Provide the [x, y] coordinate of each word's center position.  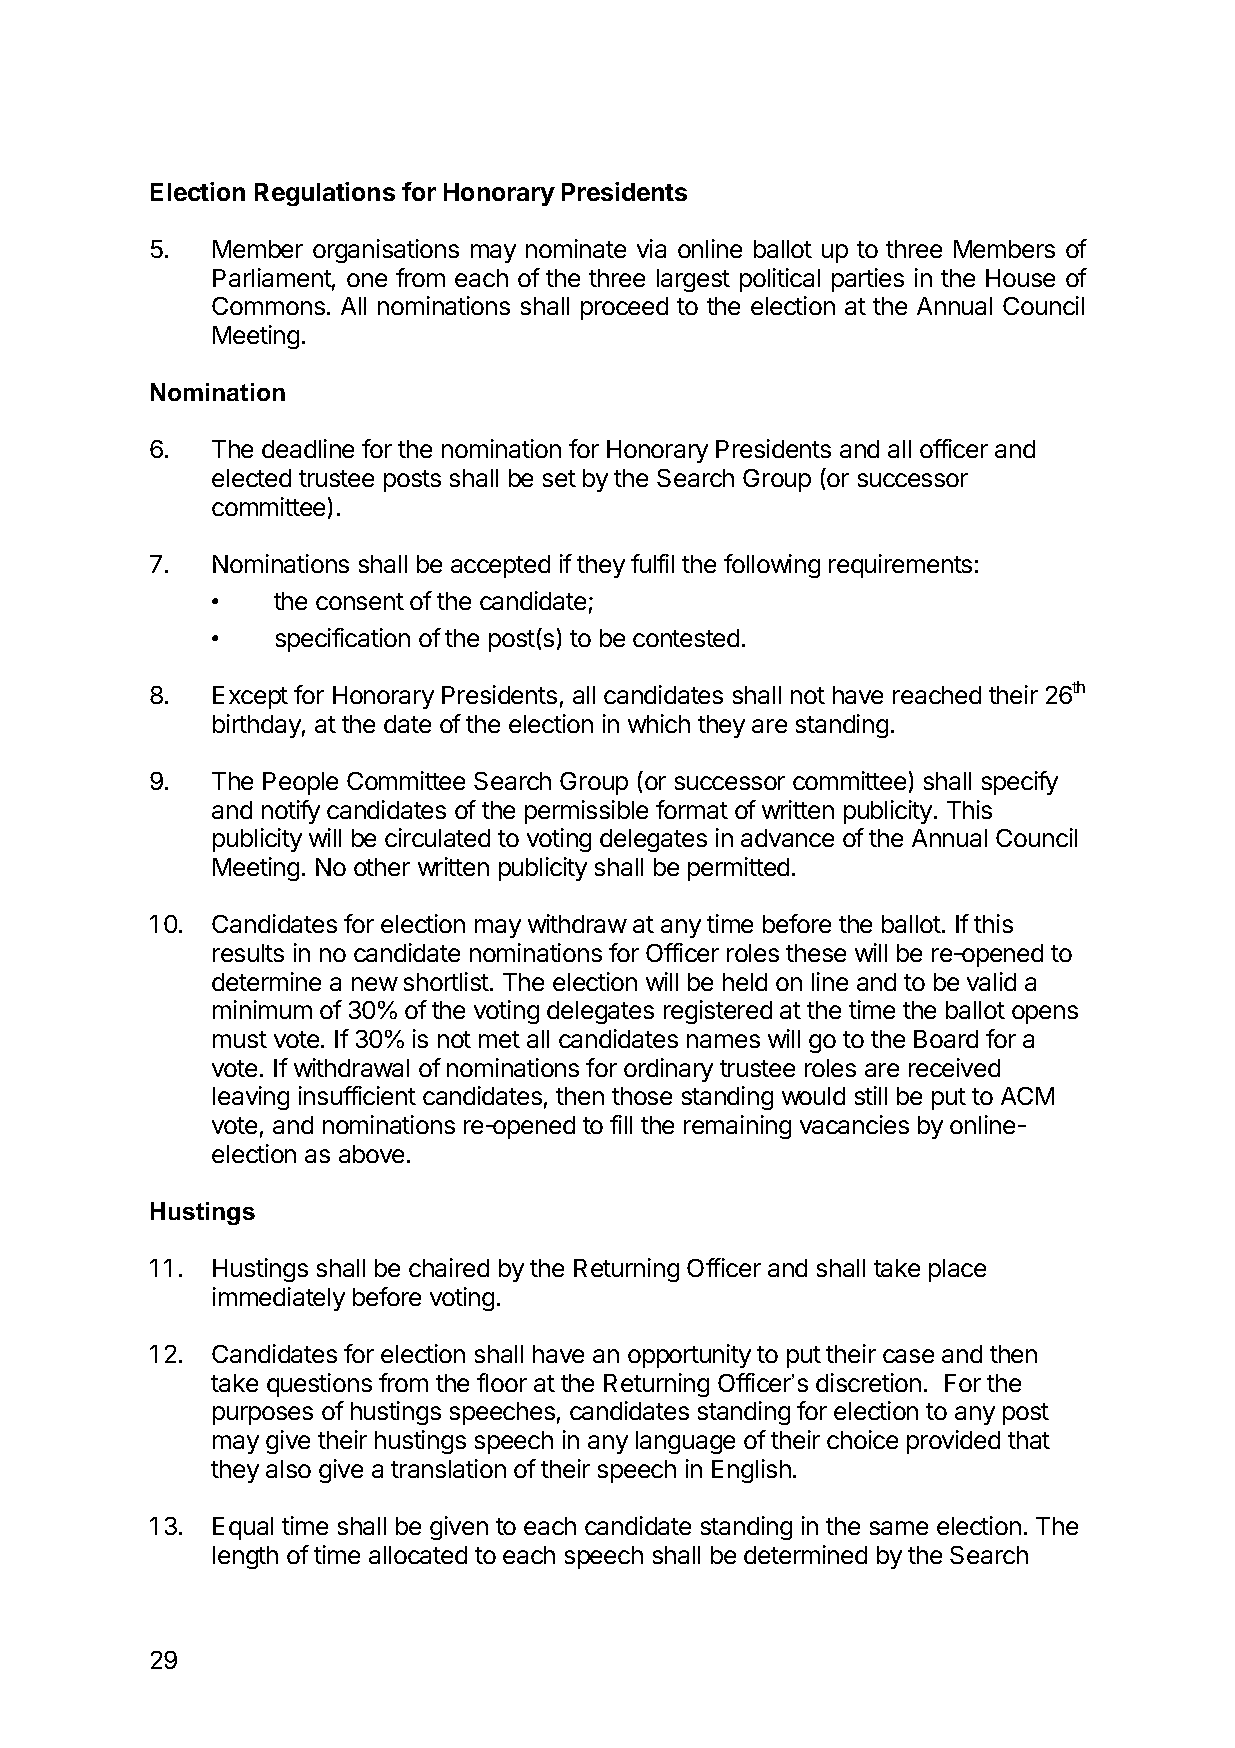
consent [360, 601]
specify [1020, 783]
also [288, 1469]
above [371, 1154]
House [1020, 278]
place [957, 1270]
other [382, 867]
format [692, 809]
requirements [900, 566]
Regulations [325, 194]
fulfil [652, 563]
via [651, 248]
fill [621, 1124]
